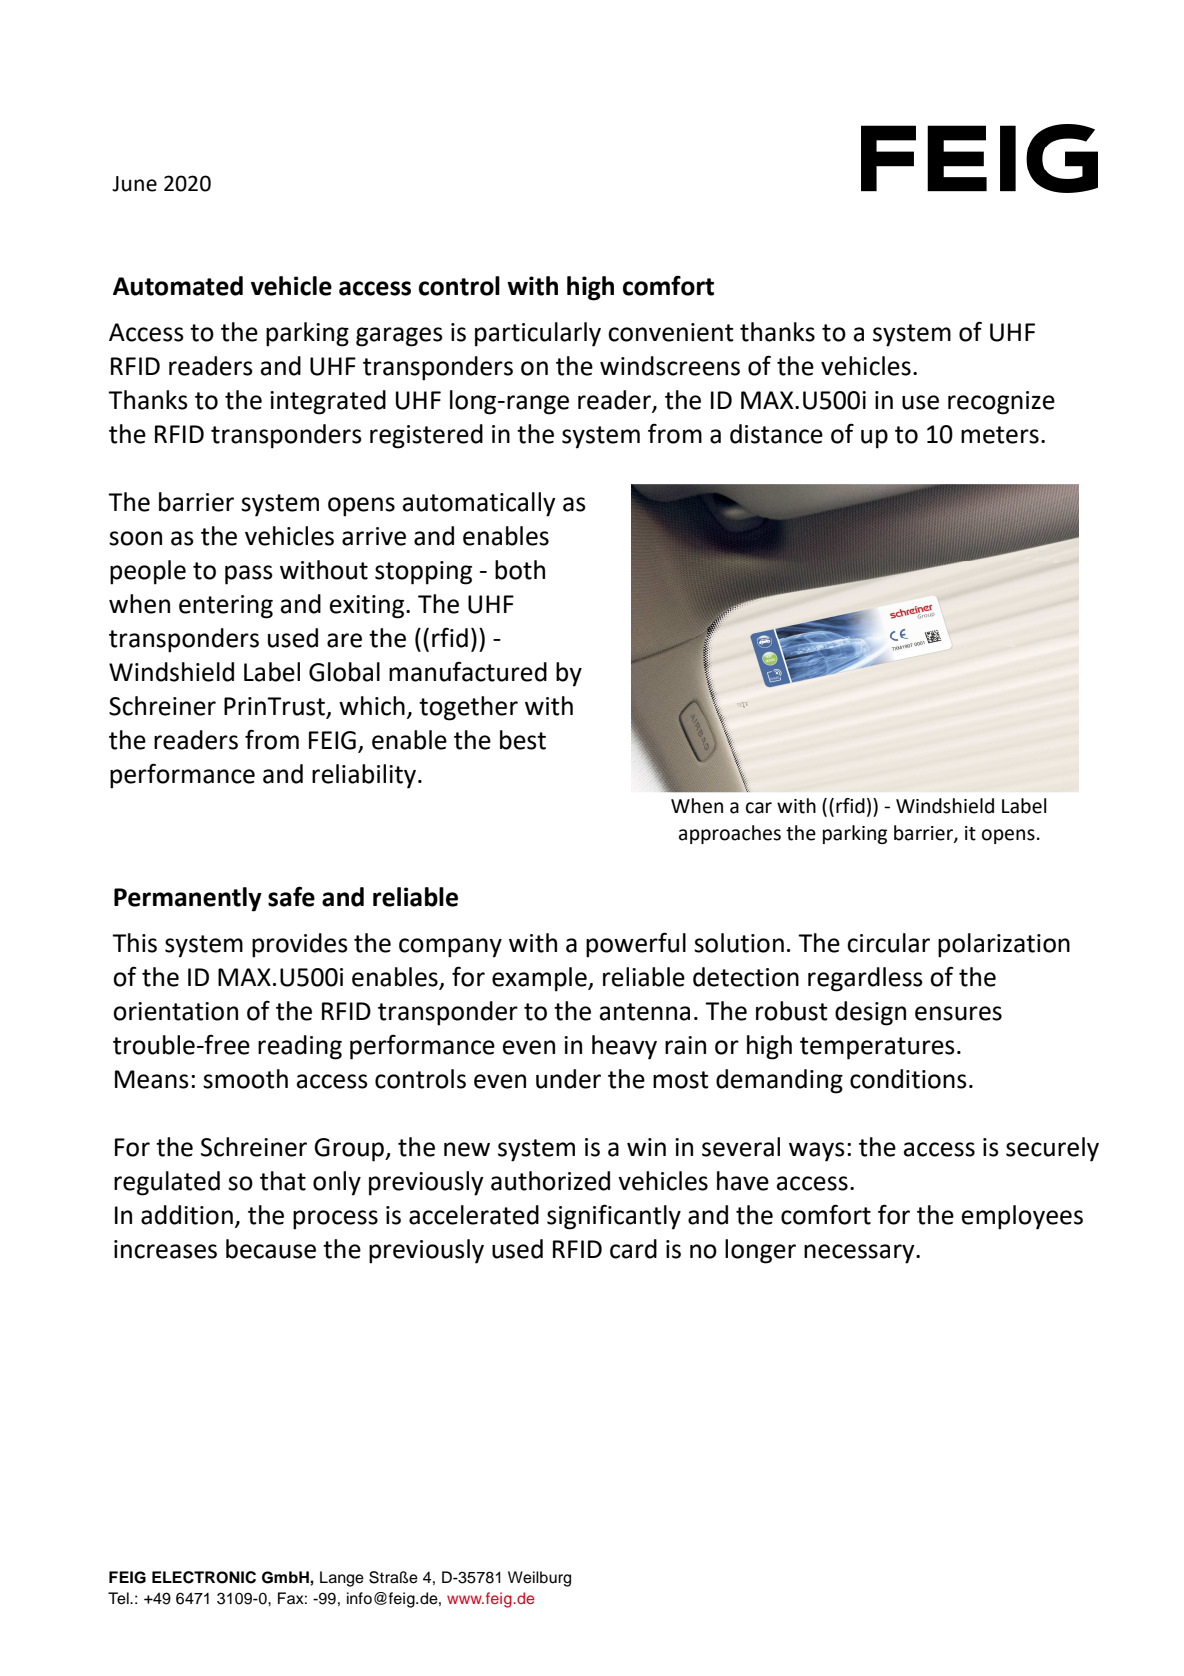 Image resolution: width=1184 pixels, height=1676 pixels. I want to click on necessary, so click(860, 1254).
